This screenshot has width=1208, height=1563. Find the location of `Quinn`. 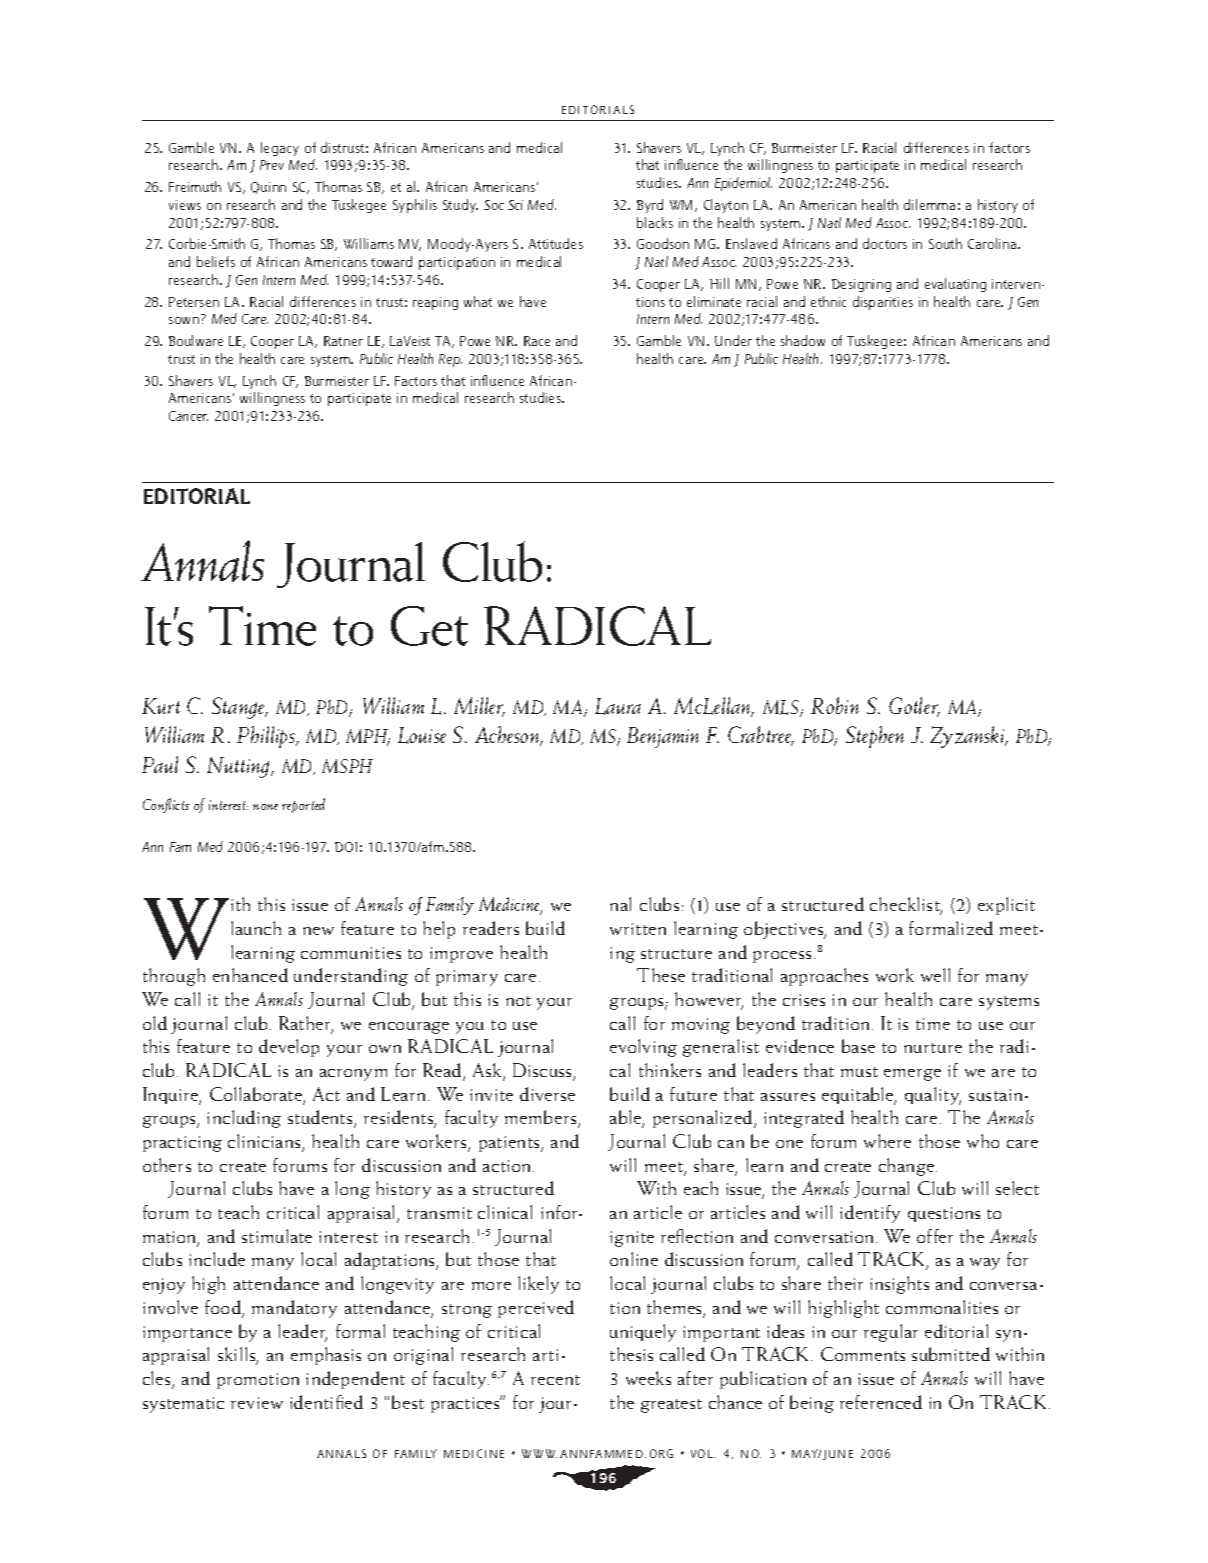

Quinn is located at coordinates (268, 188).
